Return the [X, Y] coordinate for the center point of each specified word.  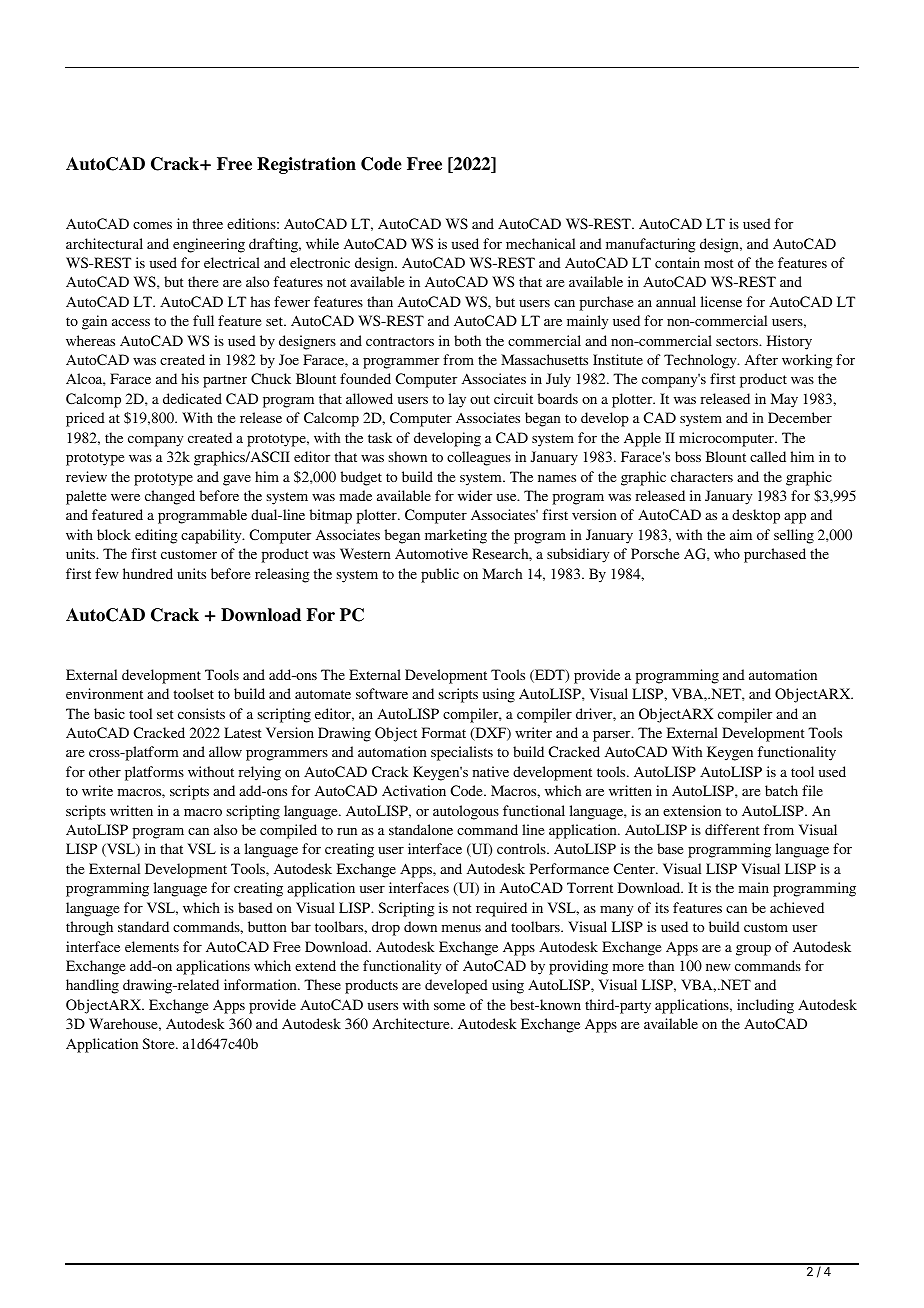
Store [159, 1043]
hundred [148, 573]
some [449, 1006]
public [440, 575]
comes [152, 225]
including [765, 1006]
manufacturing [651, 245]
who [727, 553]
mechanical [540, 243]
